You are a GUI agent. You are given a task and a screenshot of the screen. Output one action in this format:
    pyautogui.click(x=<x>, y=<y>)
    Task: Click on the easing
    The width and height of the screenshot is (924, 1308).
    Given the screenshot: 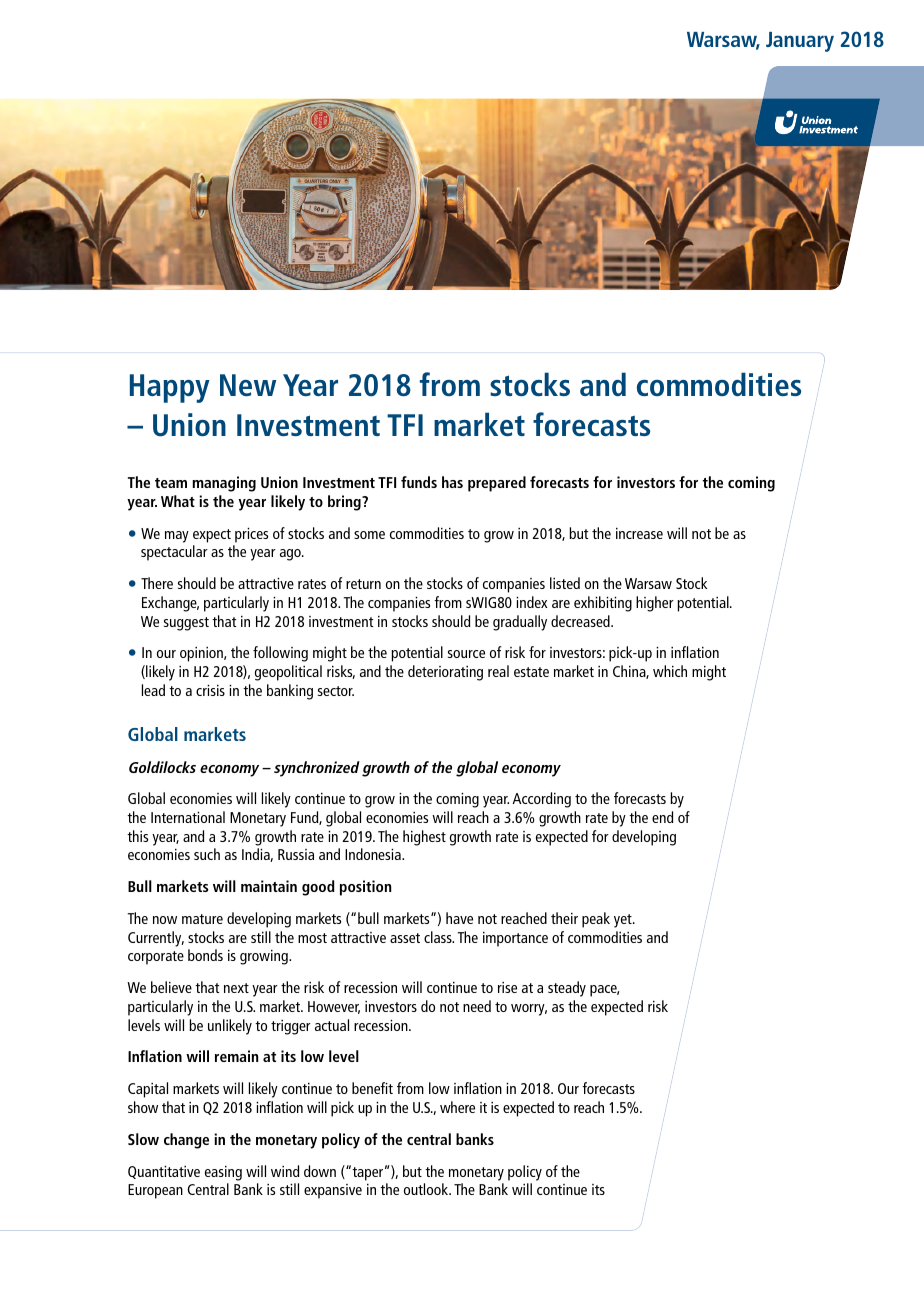 What is the action you would take?
    pyautogui.click(x=223, y=1173)
